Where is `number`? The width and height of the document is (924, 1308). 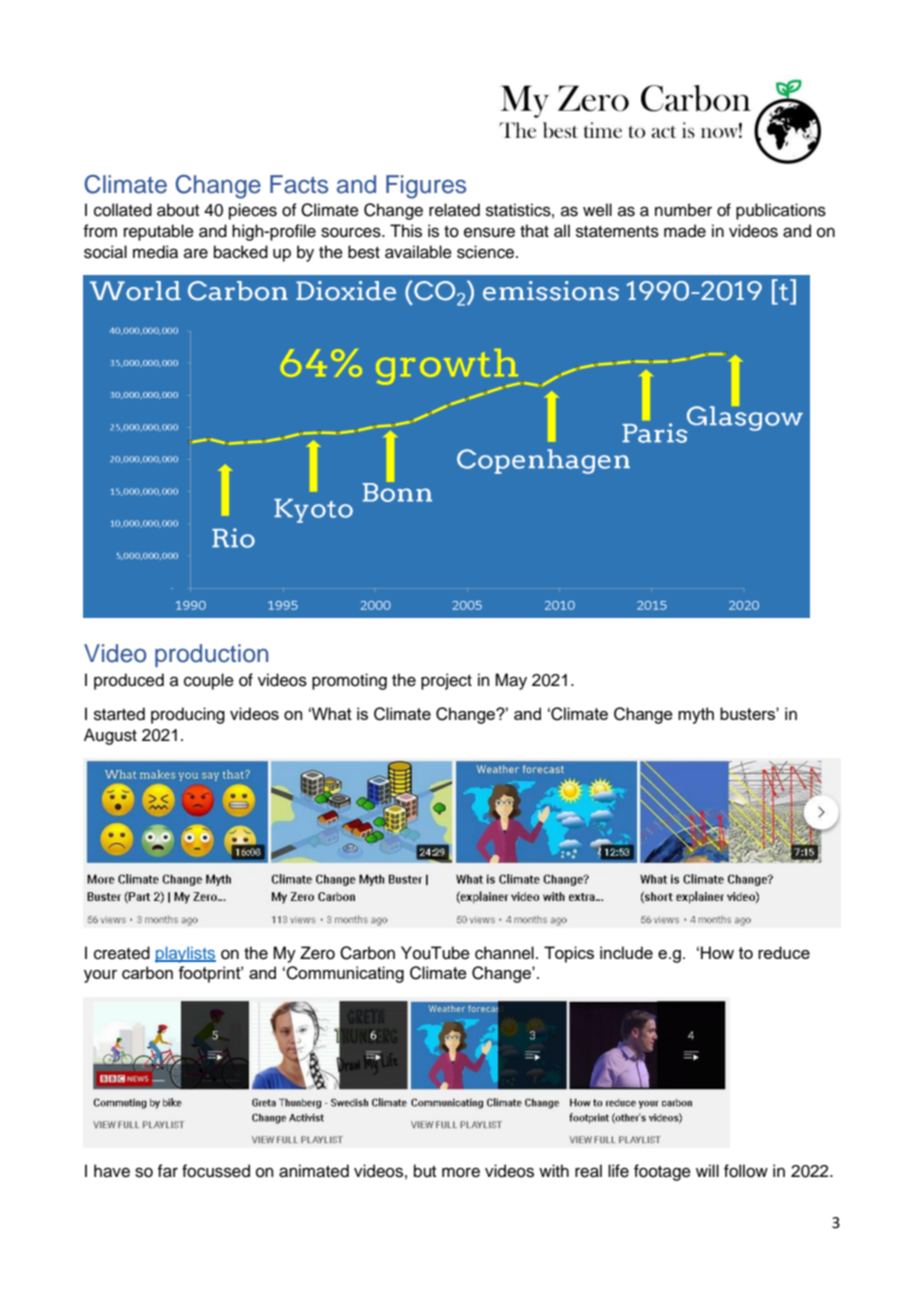
number is located at coordinates (683, 210).
